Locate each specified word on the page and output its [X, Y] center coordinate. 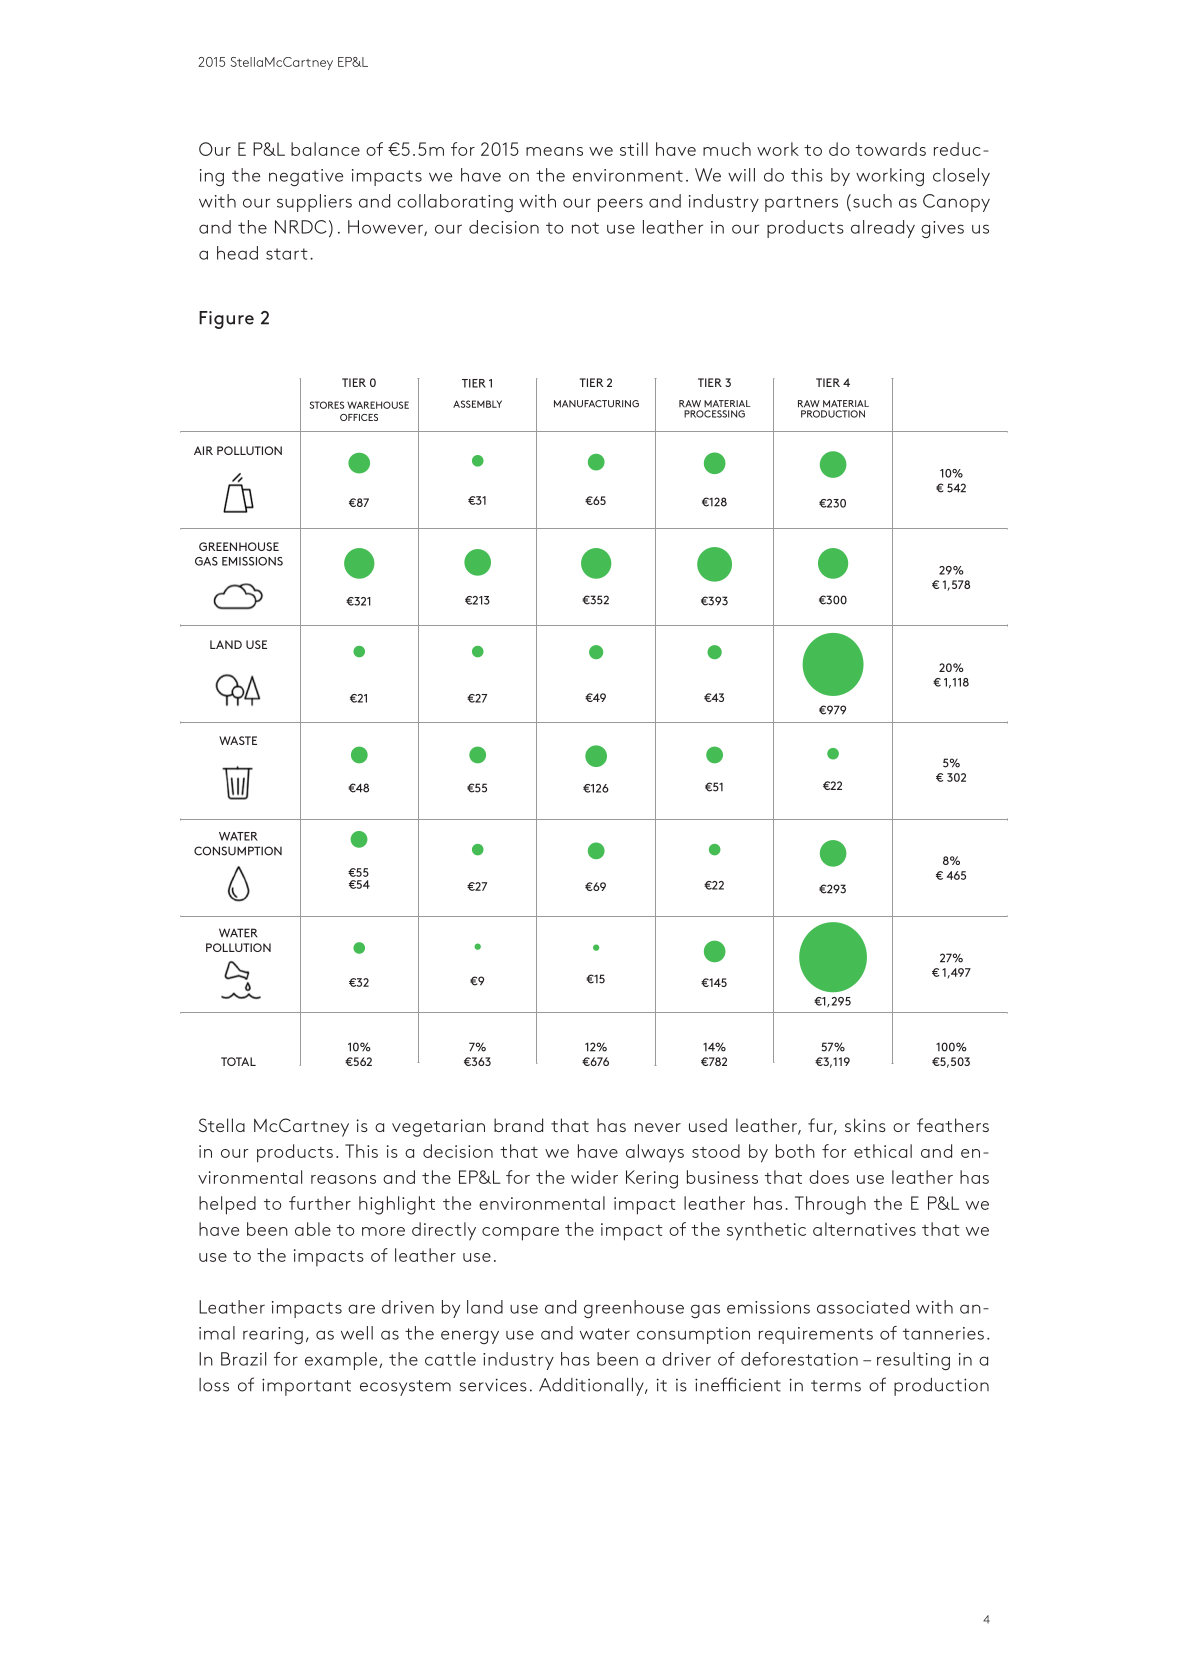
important [306, 1387]
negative [306, 177]
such [872, 201]
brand [518, 1125]
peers [620, 205]
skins [865, 1125]
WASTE [238, 740]
